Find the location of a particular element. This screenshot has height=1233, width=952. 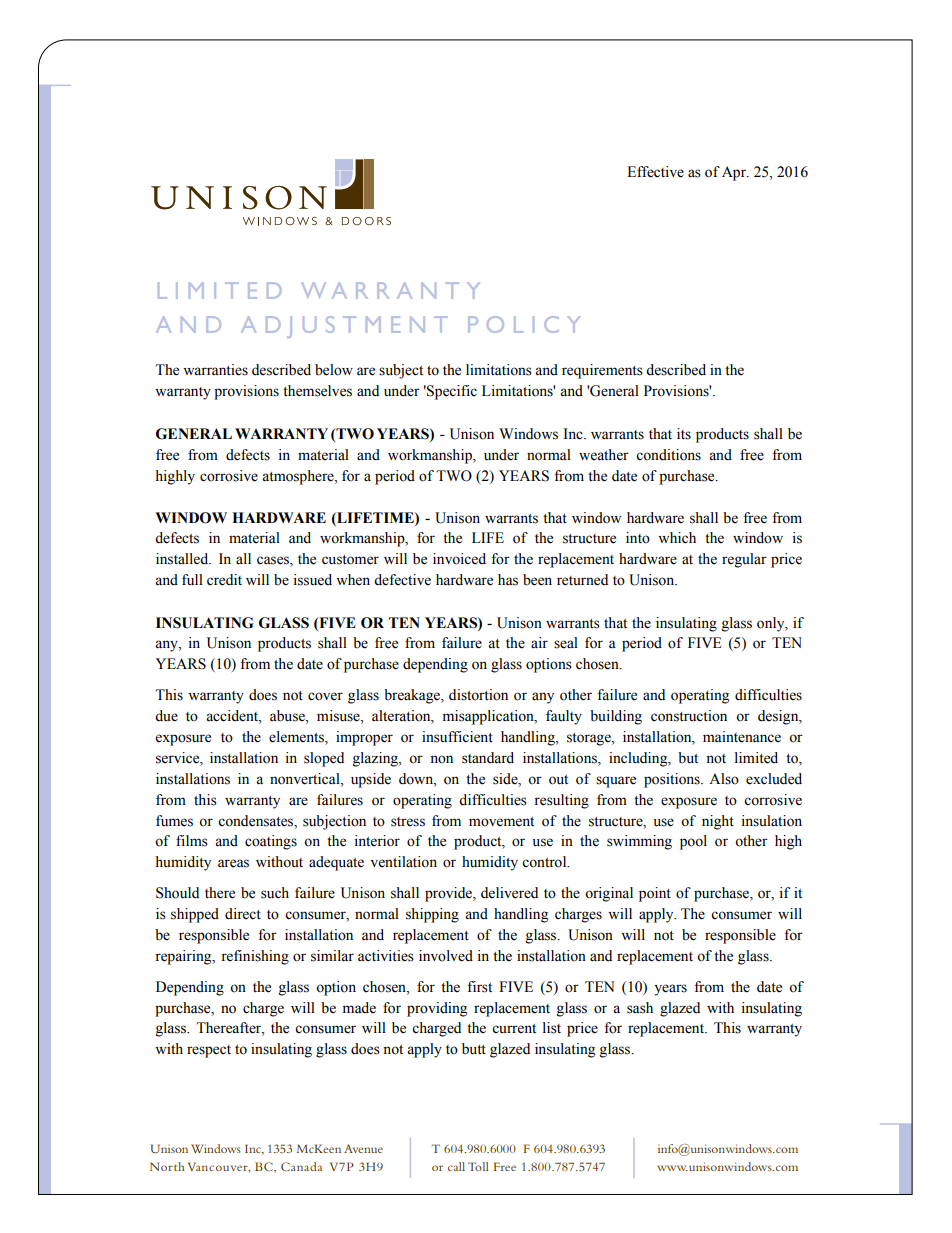

distortion is located at coordinates (478, 695).
